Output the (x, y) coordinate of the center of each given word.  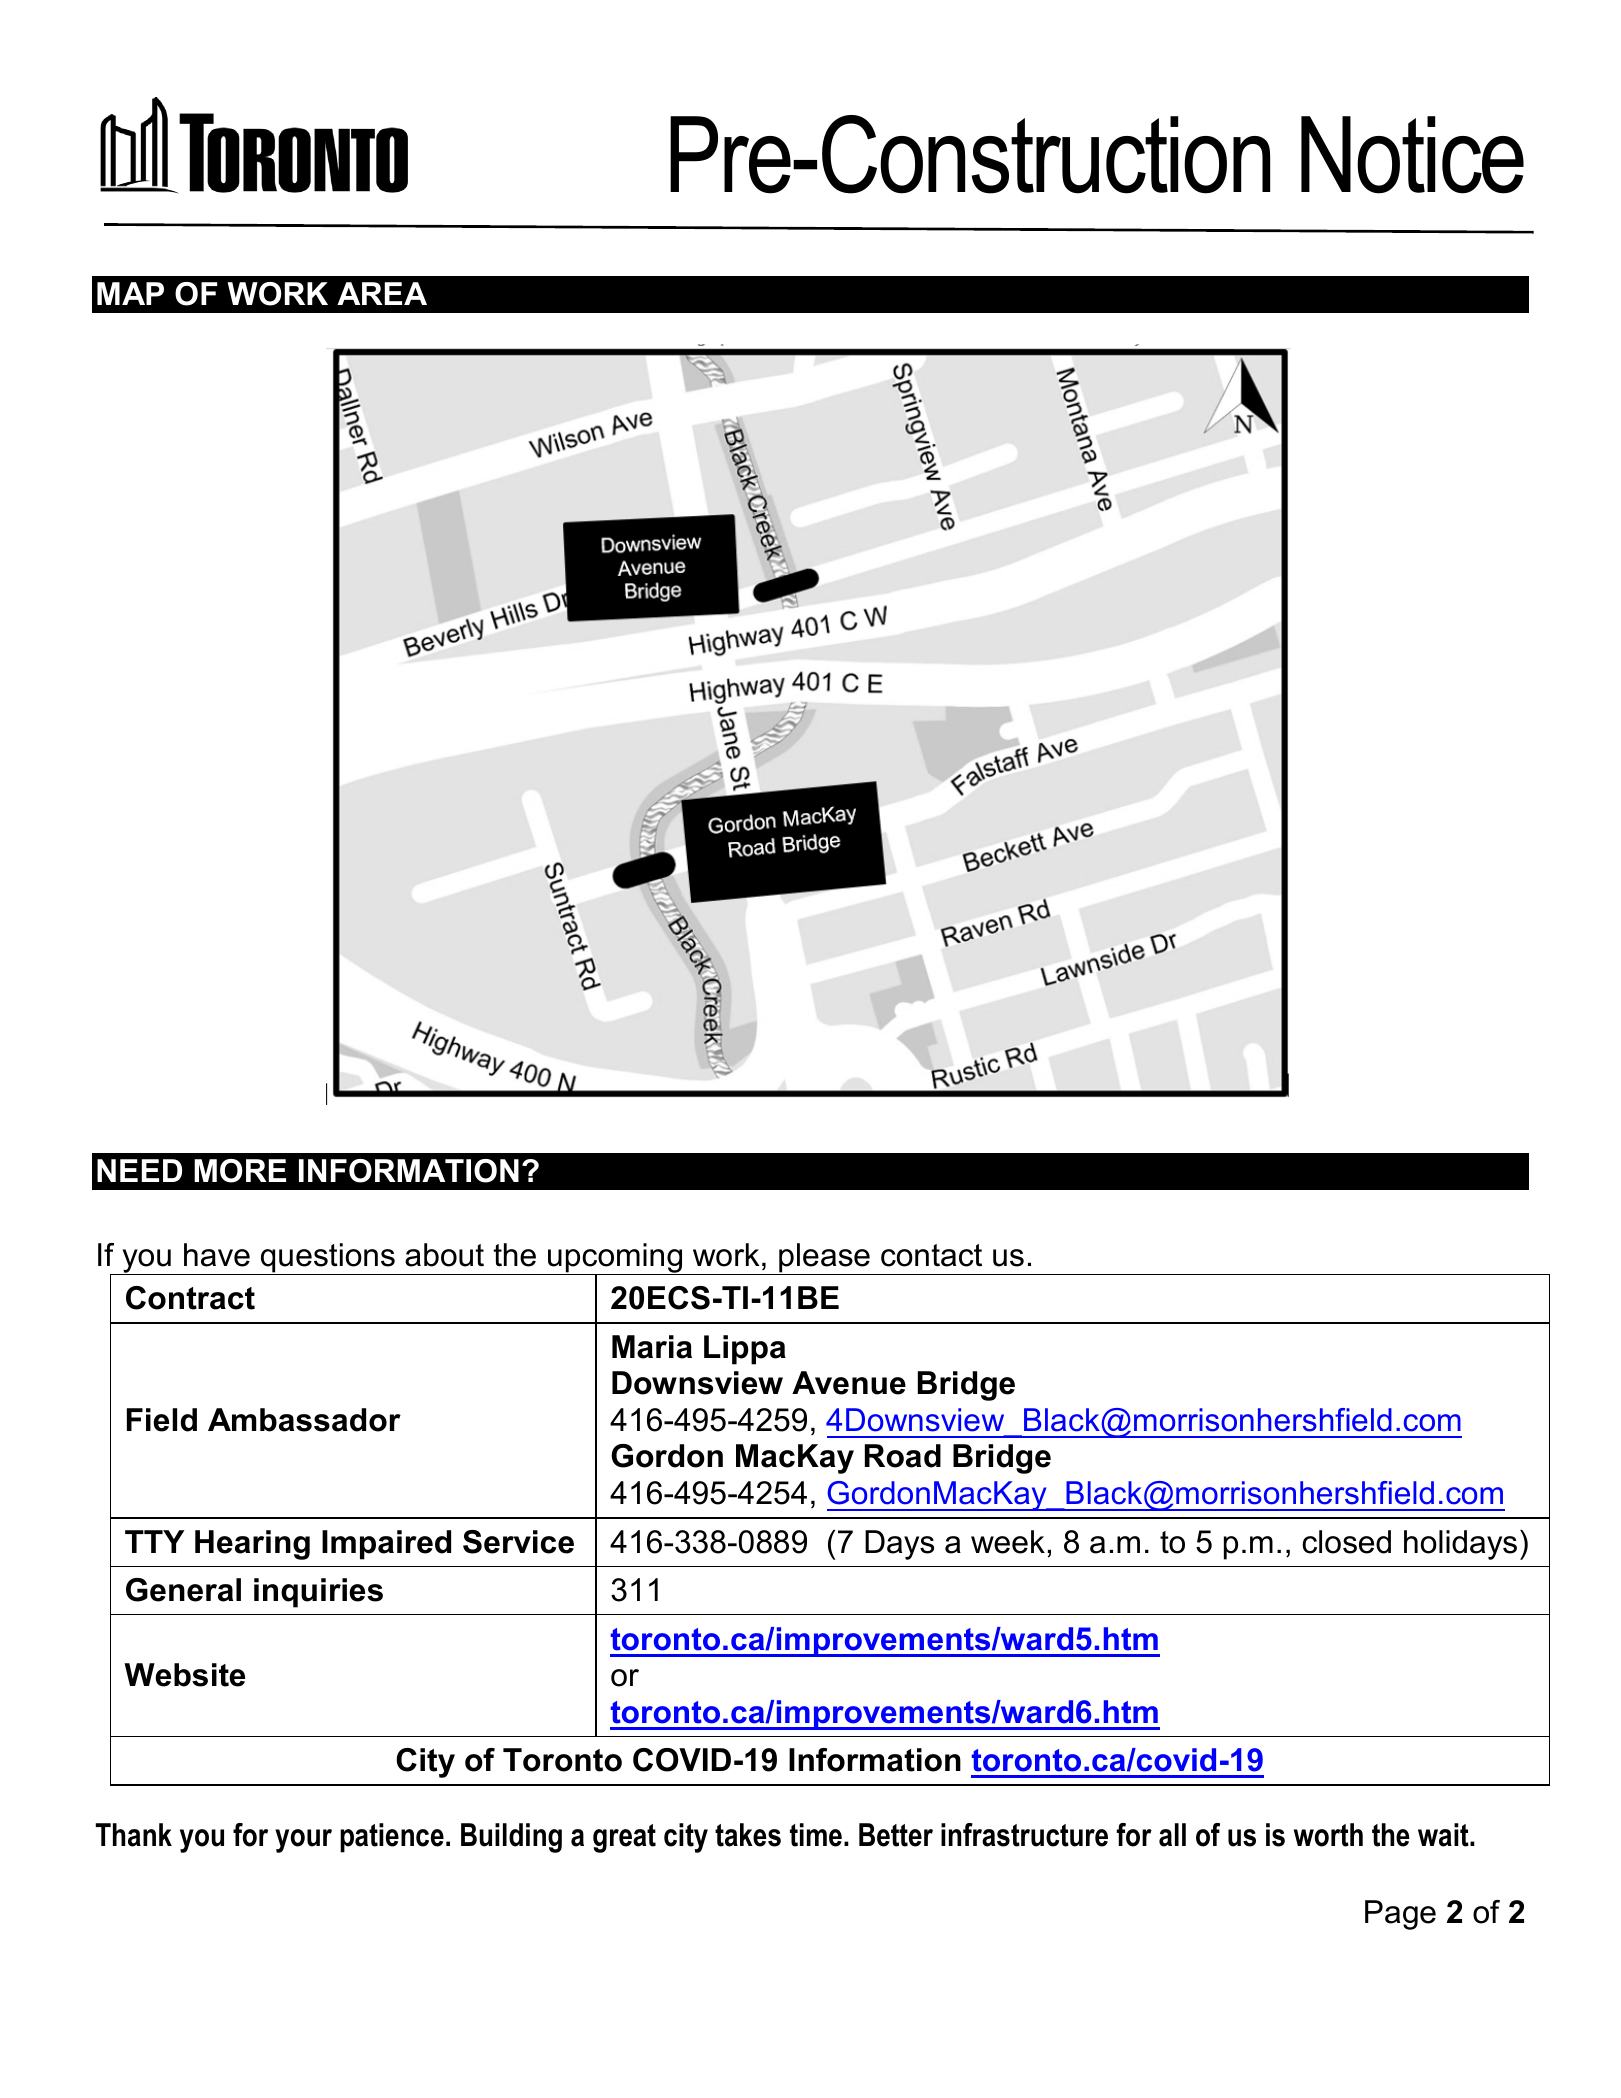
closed (1346, 1542)
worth (1328, 1835)
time (816, 1835)
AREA (382, 293)
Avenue (849, 1383)
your (303, 1841)
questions (328, 1259)
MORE (240, 1171)
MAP (130, 293)
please (824, 1259)
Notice (1412, 155)
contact (931, 1255)
